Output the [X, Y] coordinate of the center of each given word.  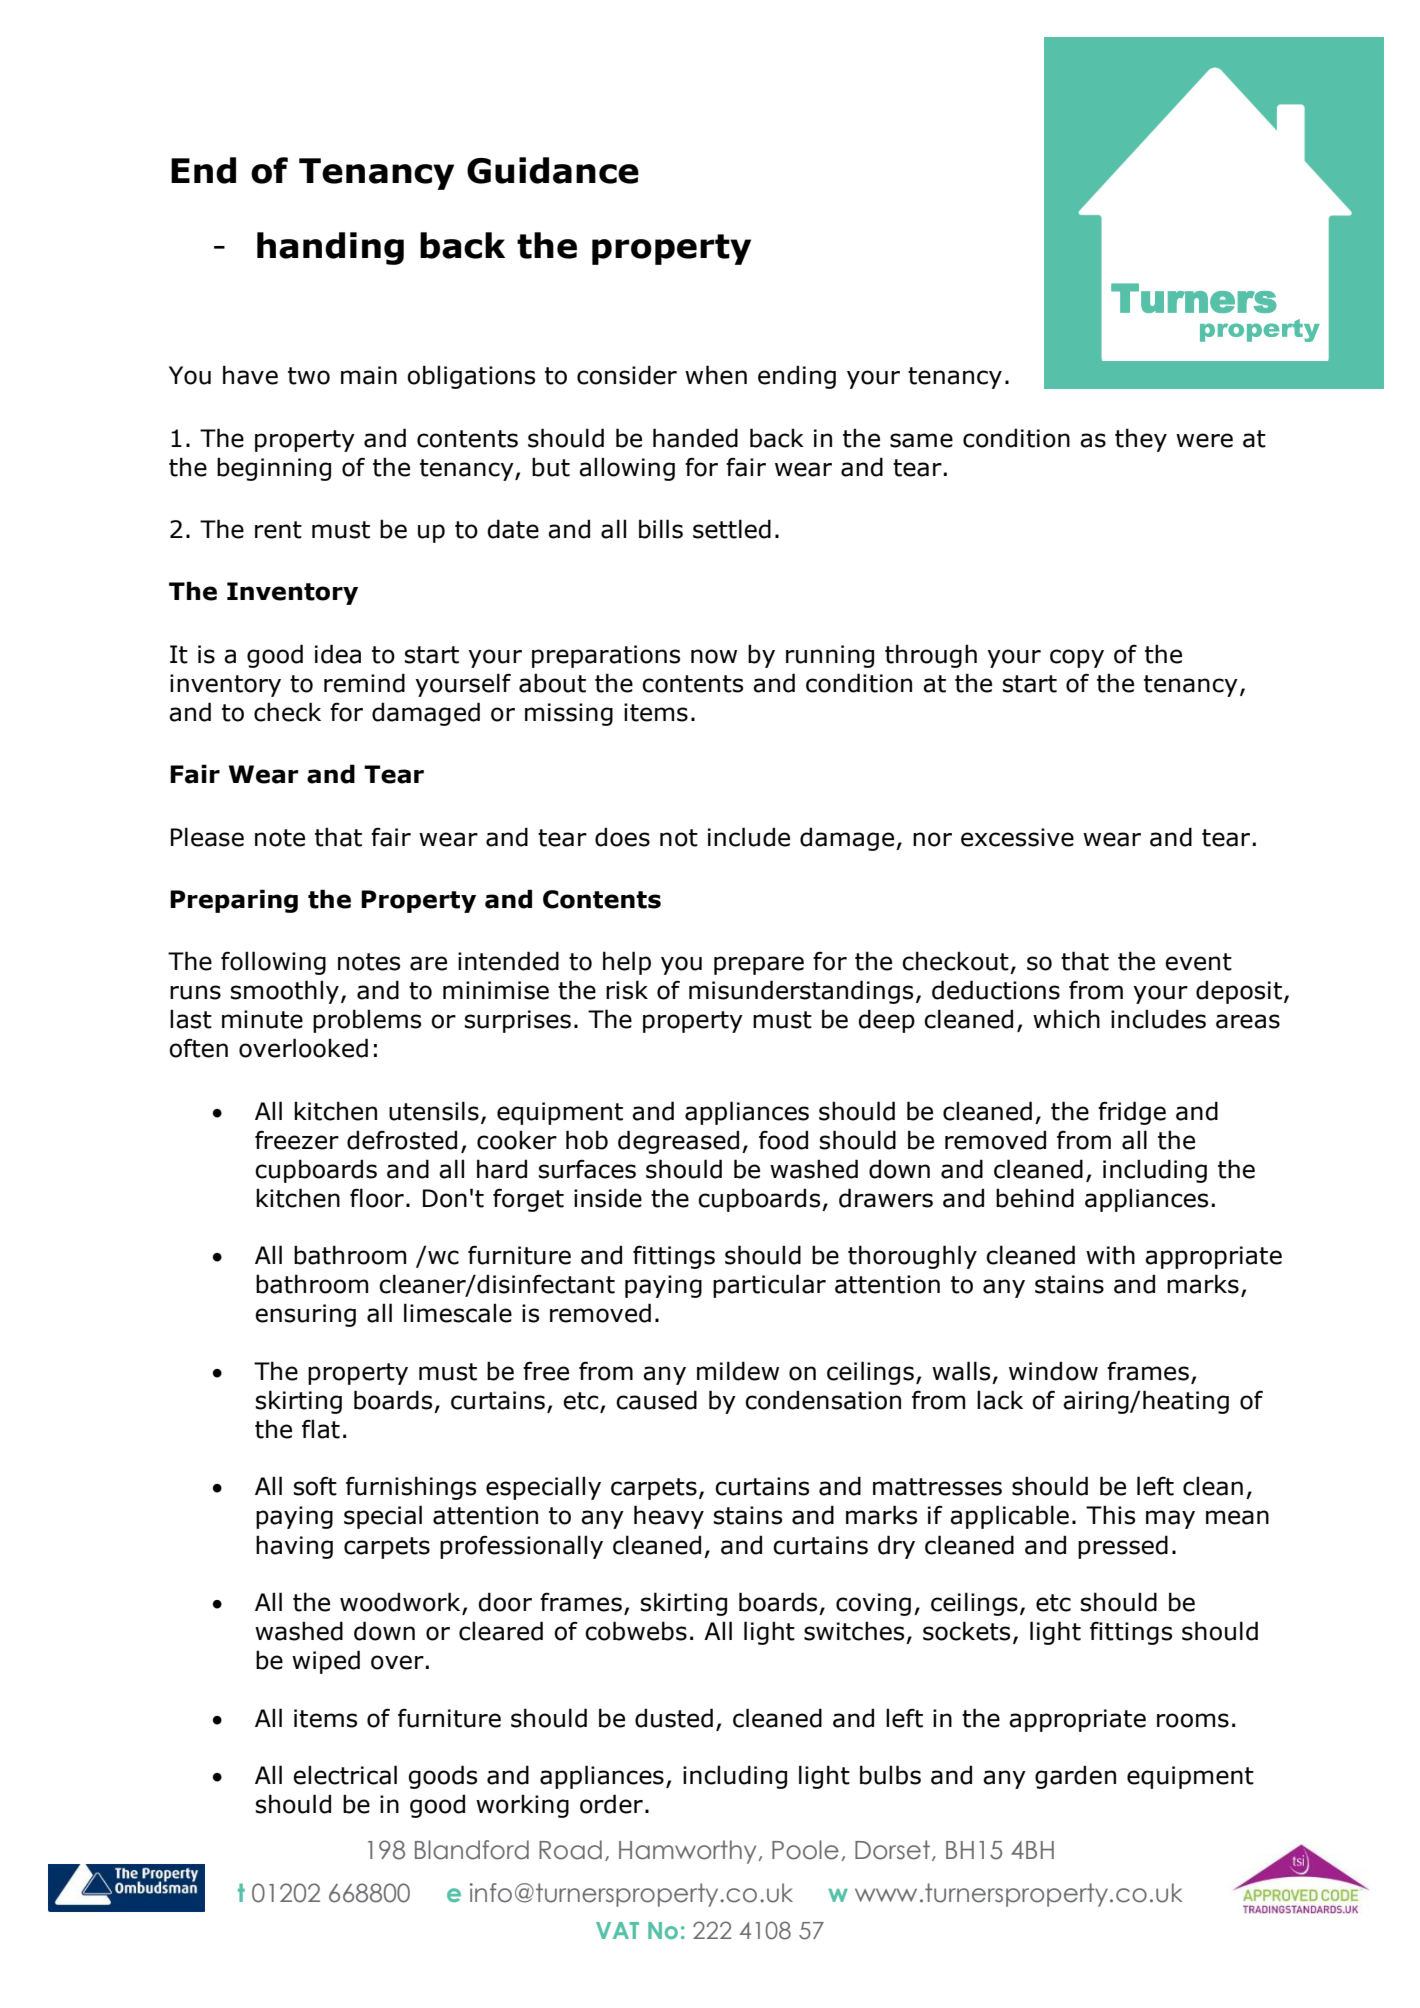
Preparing [234, 901]
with [1110, 1255]
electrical [345, 1775]
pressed [1123, 1547]
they [1141, 440]
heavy [669, 1517]
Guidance [553, 170]
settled [732, 529]
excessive [1017, 837]
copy [1077, 658]
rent [278, 530]
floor [377, 1198]
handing [330, 248]
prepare [759, 965]
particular [769, 1286]
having [294, 1547]
